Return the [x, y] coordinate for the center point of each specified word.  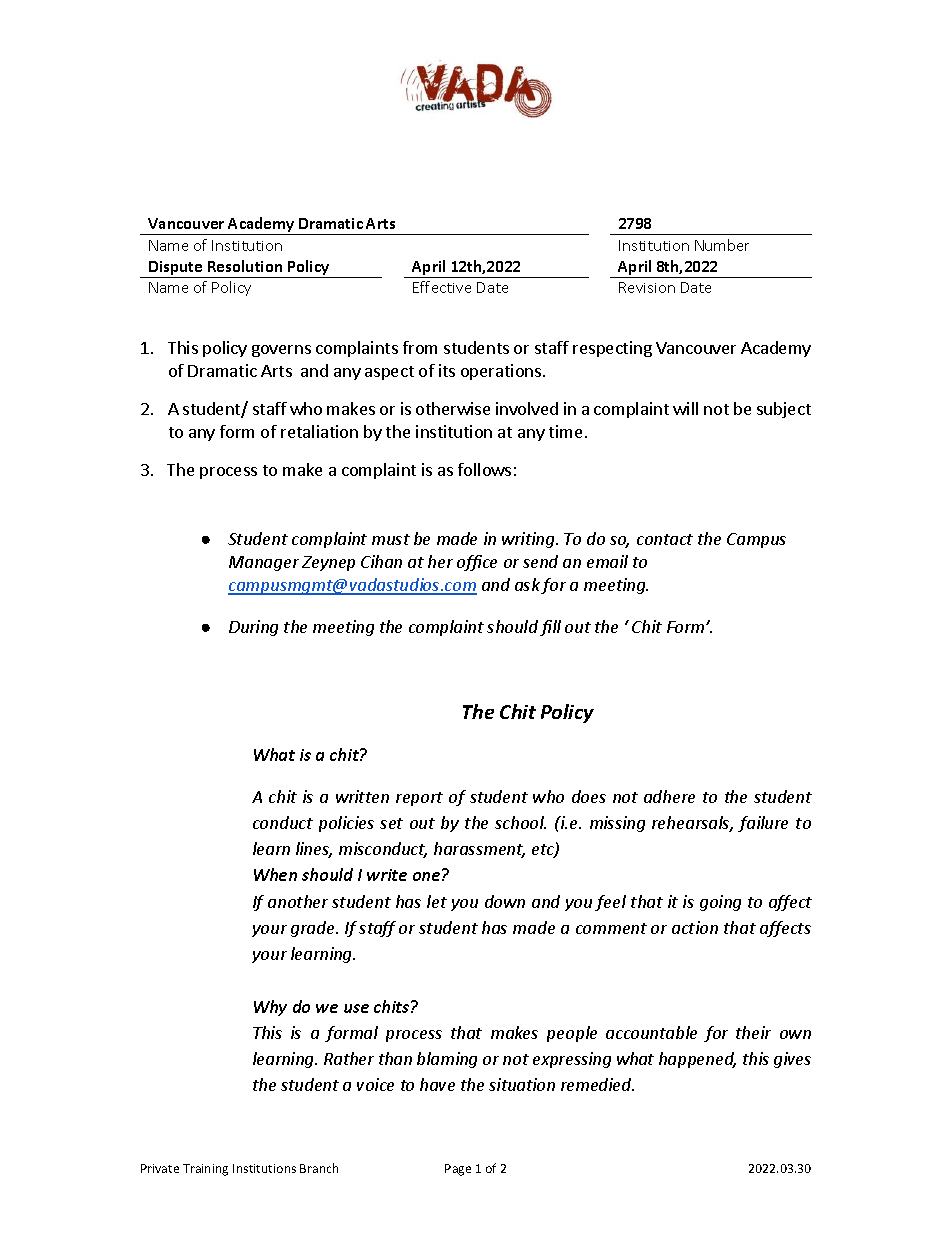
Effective [442, 287]
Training [205, 1170]
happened [697, 1060]
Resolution [245, 266]
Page [458, 1170]
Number [722, 245]
